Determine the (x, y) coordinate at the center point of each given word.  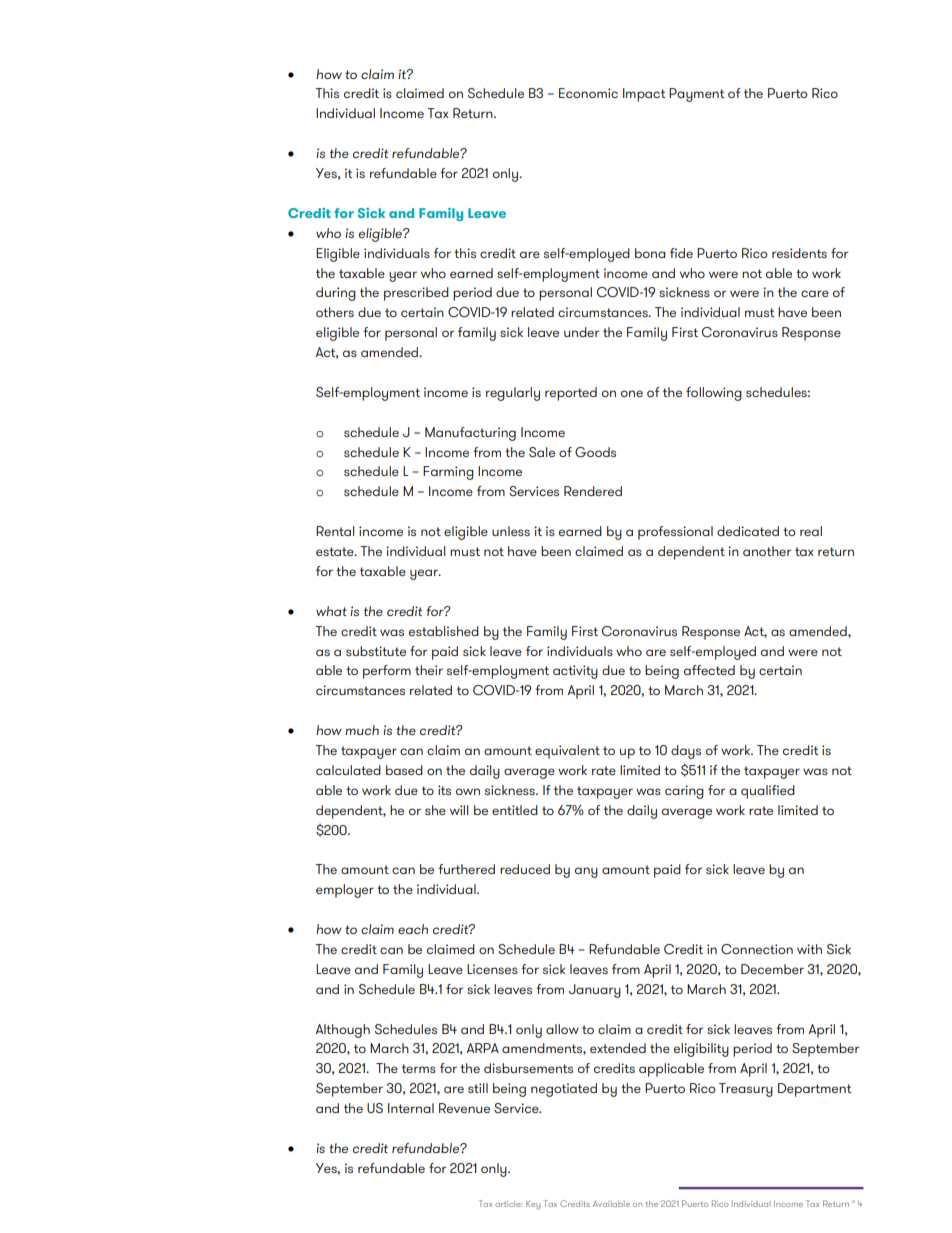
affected (709, 670)
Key (533, 1205)
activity (575, 672)
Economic (588, 93)
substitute (376, 651)
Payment (697, 95)
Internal (411, 1108)
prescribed (416, 294)
